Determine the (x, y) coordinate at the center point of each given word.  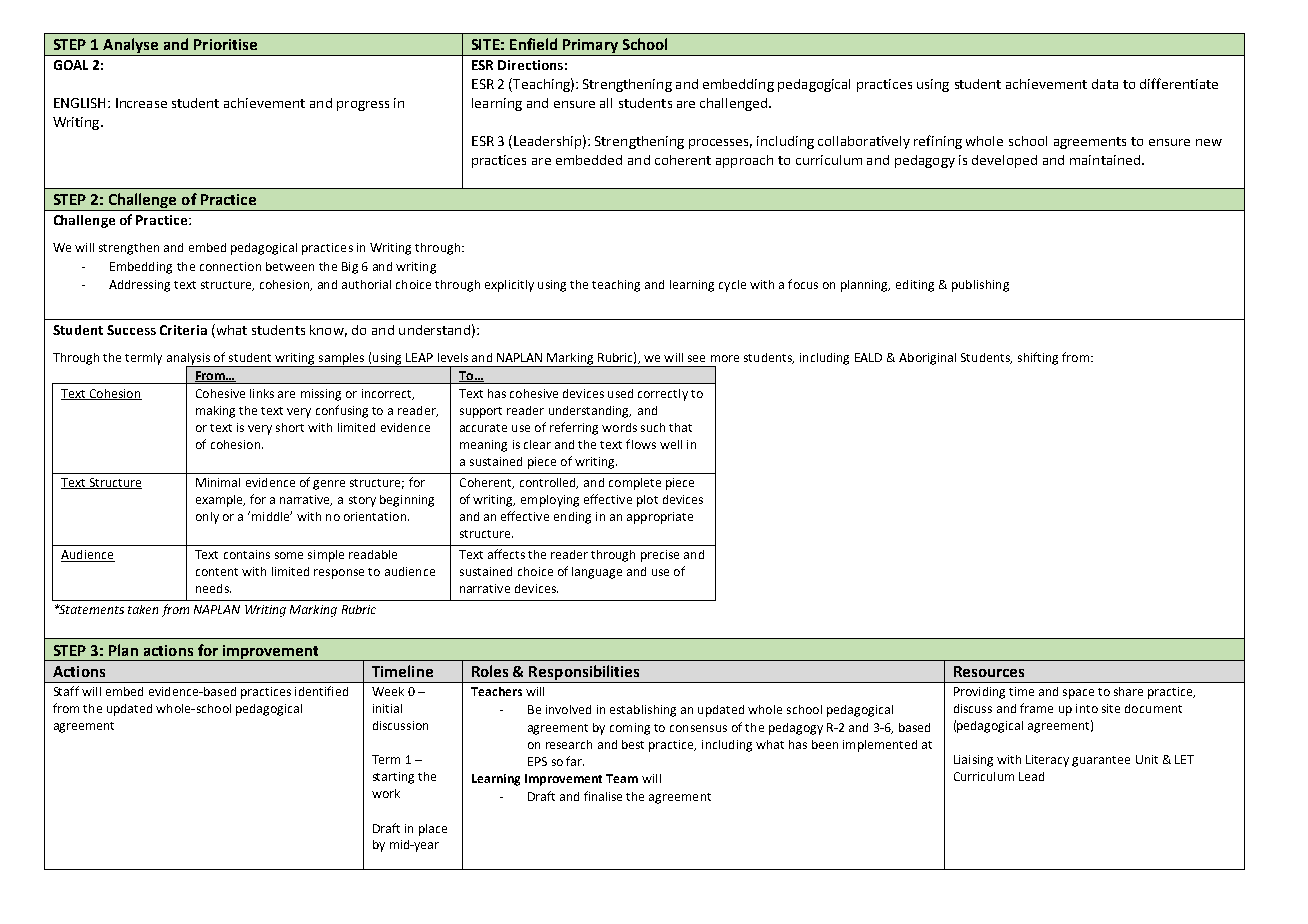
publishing (980, 286)
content (217, 572)
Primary (590, 47)
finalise (603, 796)
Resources (989, 671)
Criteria (183, 330)
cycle (732, 286)
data (1105, 84)
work (386, 793)
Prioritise (225, 44)
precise (660, 556)
